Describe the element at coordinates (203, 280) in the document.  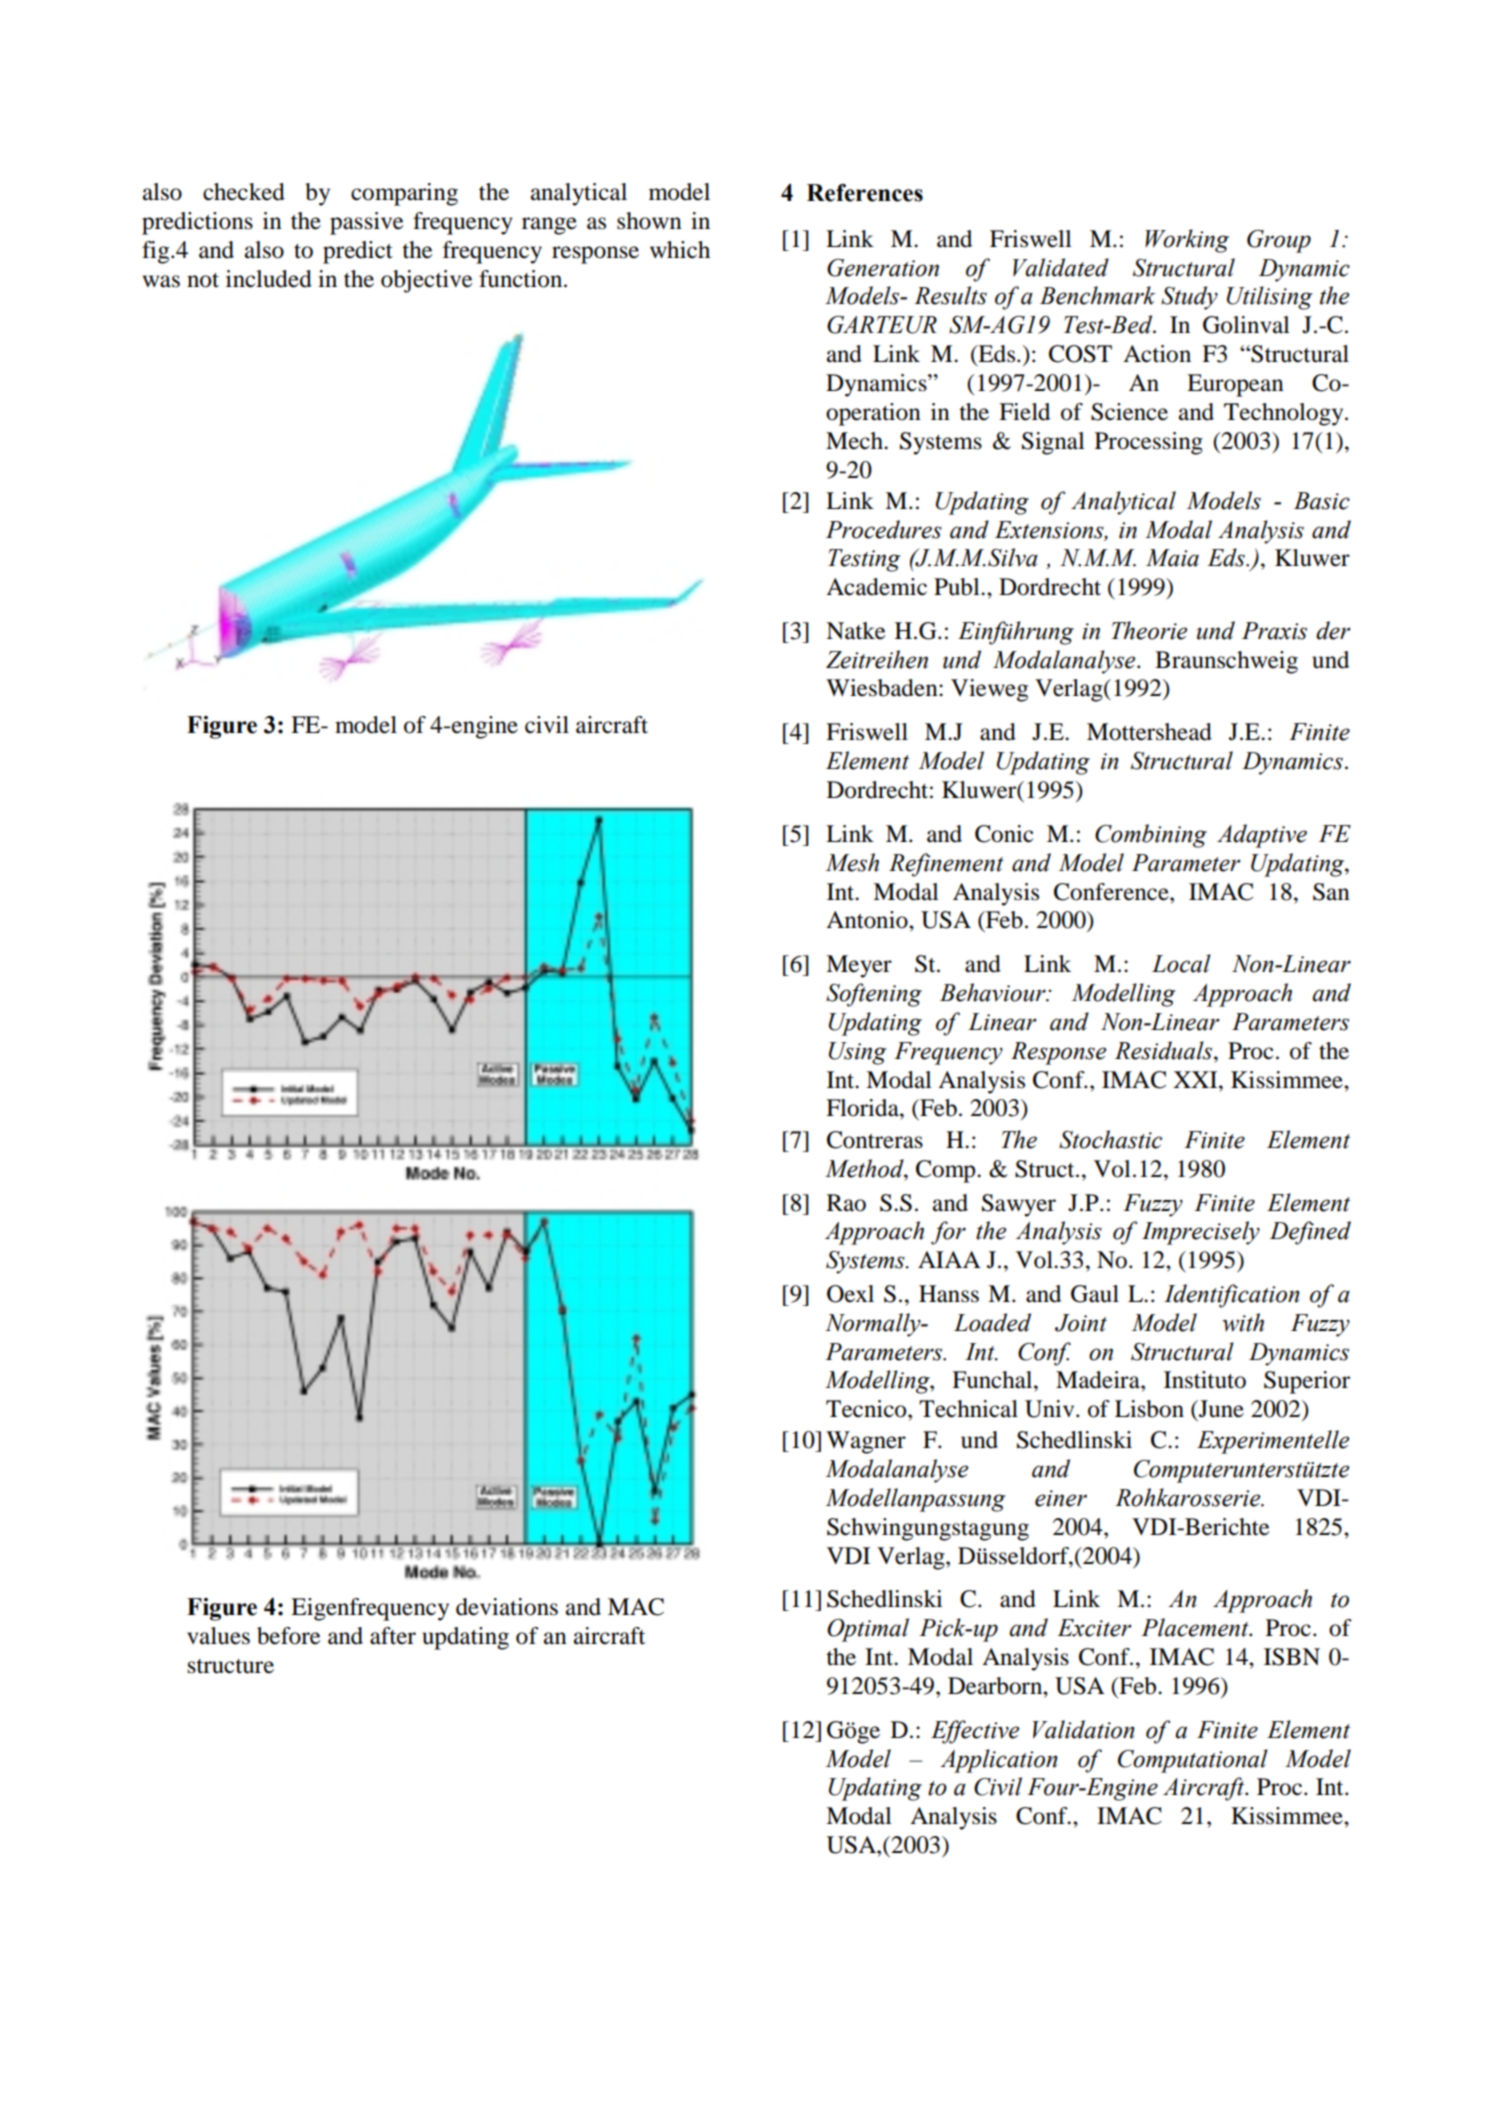
I see `not` at that location.
